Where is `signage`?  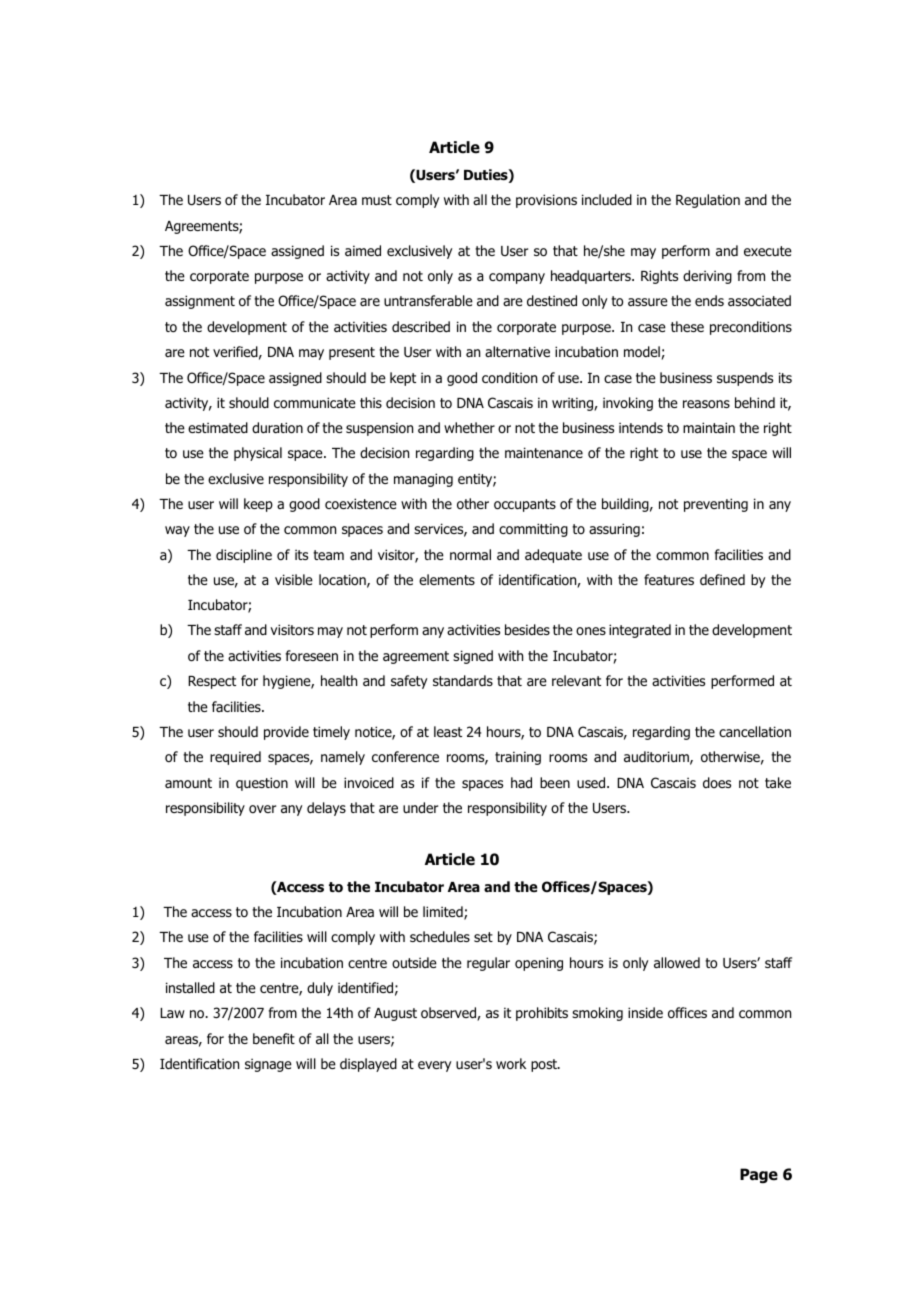
signage is located at coordinates (268, 1065).
